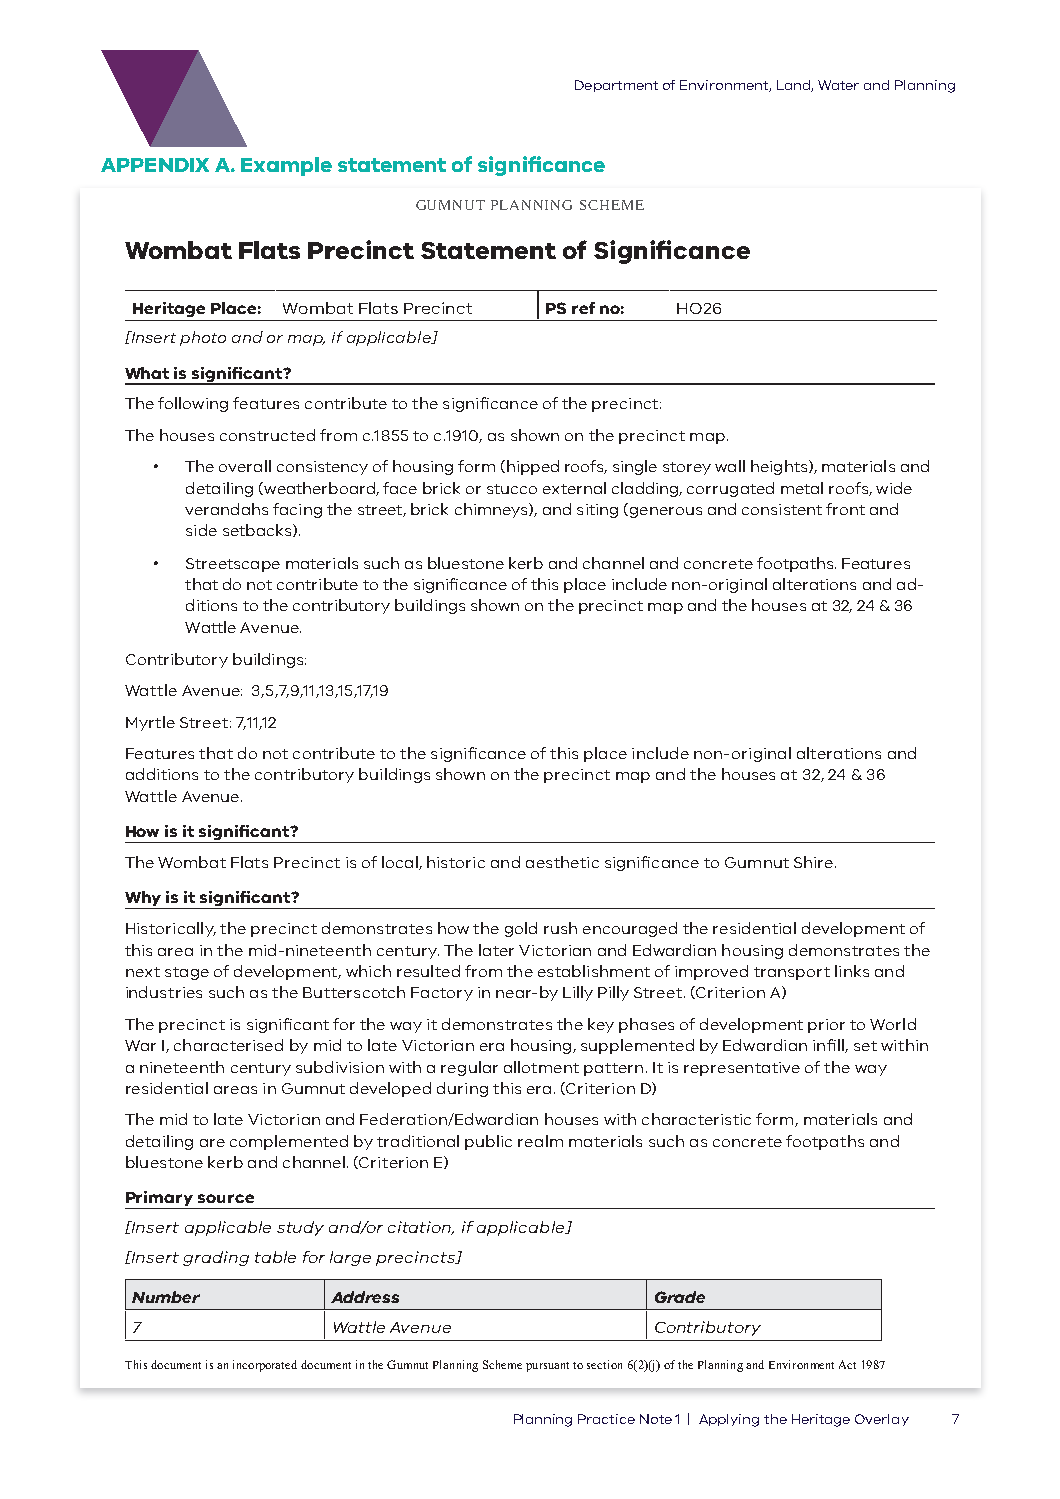  Describe the element at coordinates (616, 86) in the screenshot. I see `Department` at that location.
